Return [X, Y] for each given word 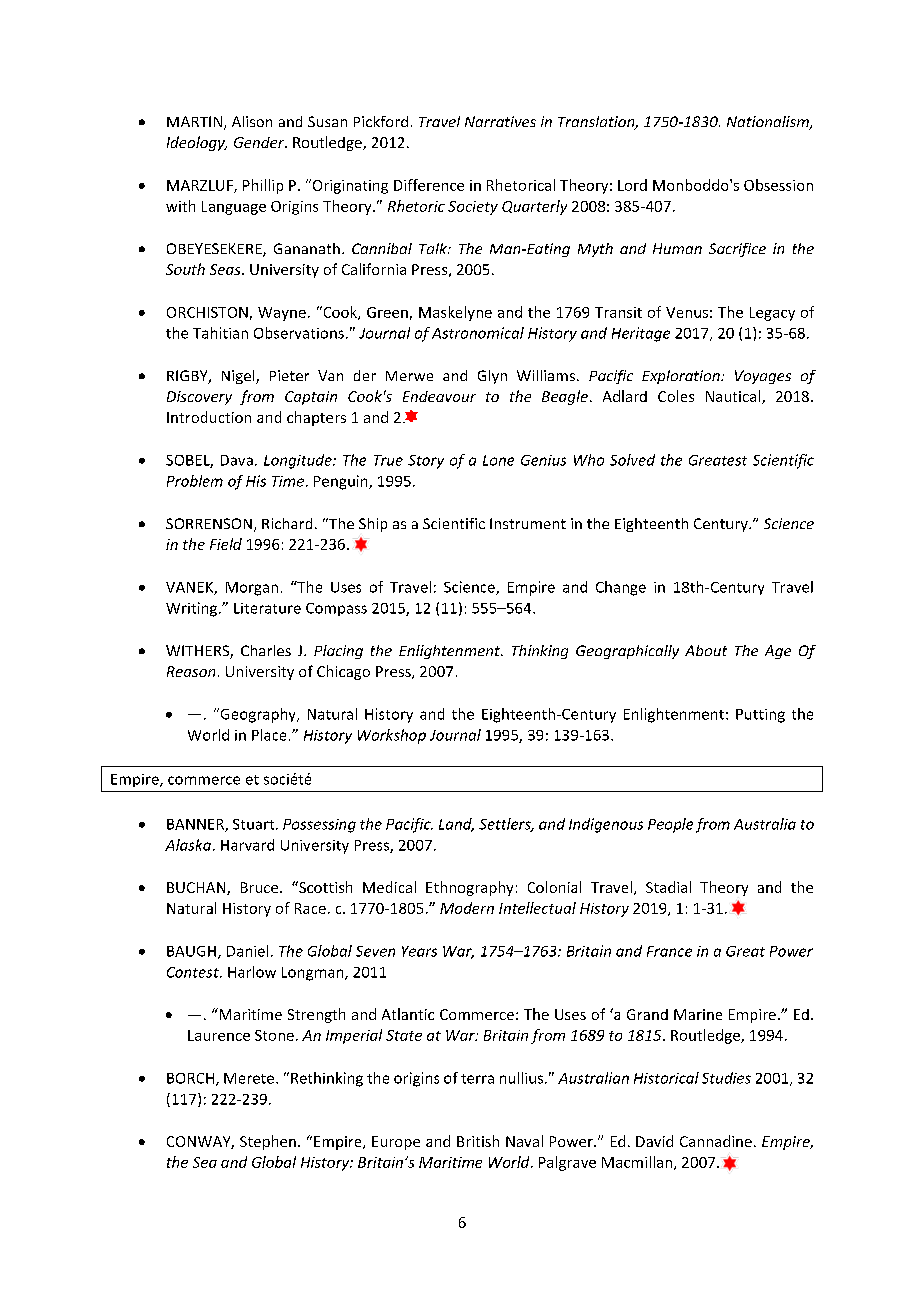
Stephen [268, 1142]
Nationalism [769, 123]
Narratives [500, 121]
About [706, 650]
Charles [266, 650]
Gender [260, 142]
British [478, 1141]
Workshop [392, 736]
